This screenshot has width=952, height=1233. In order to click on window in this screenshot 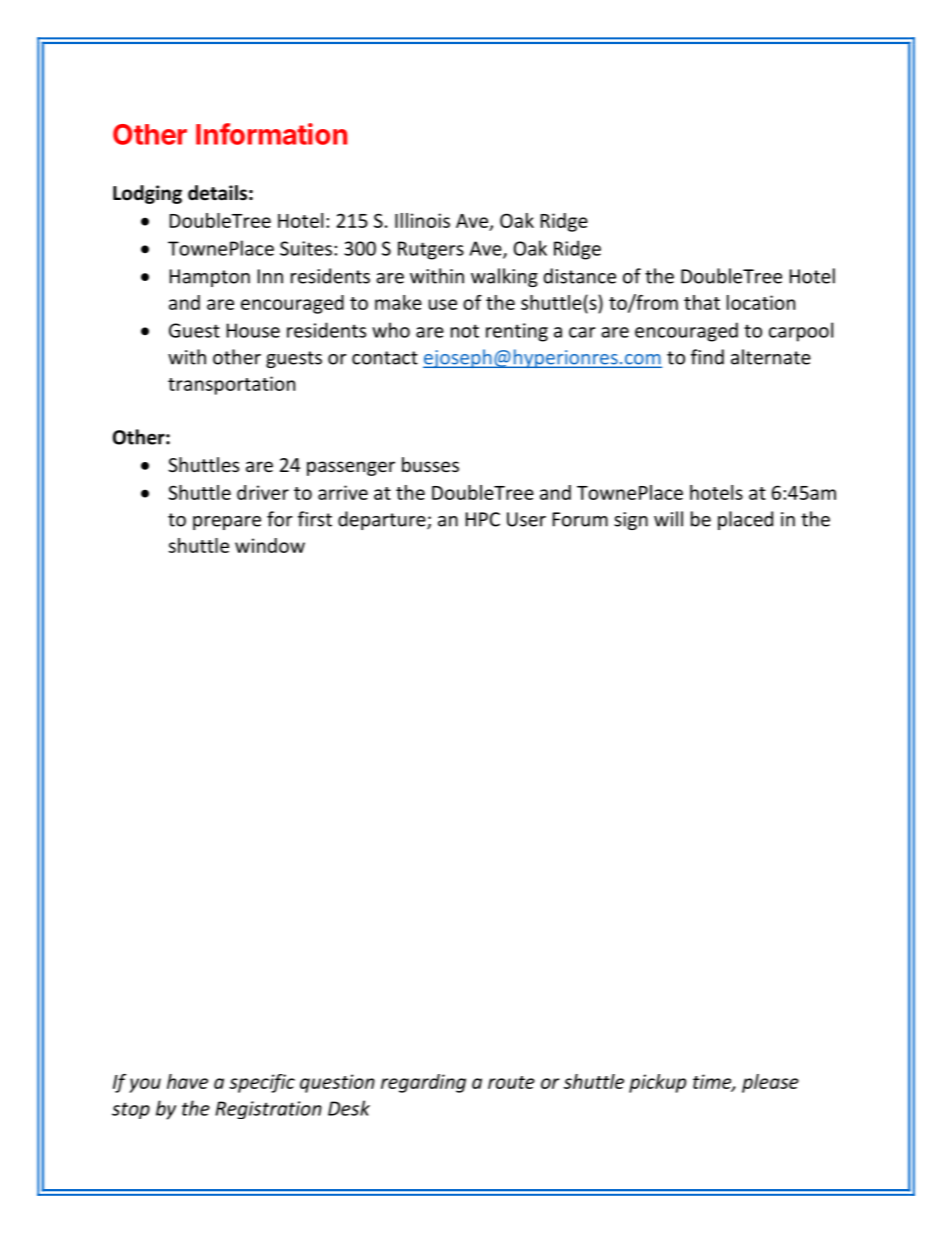, I will do `click(270, 545)`.
